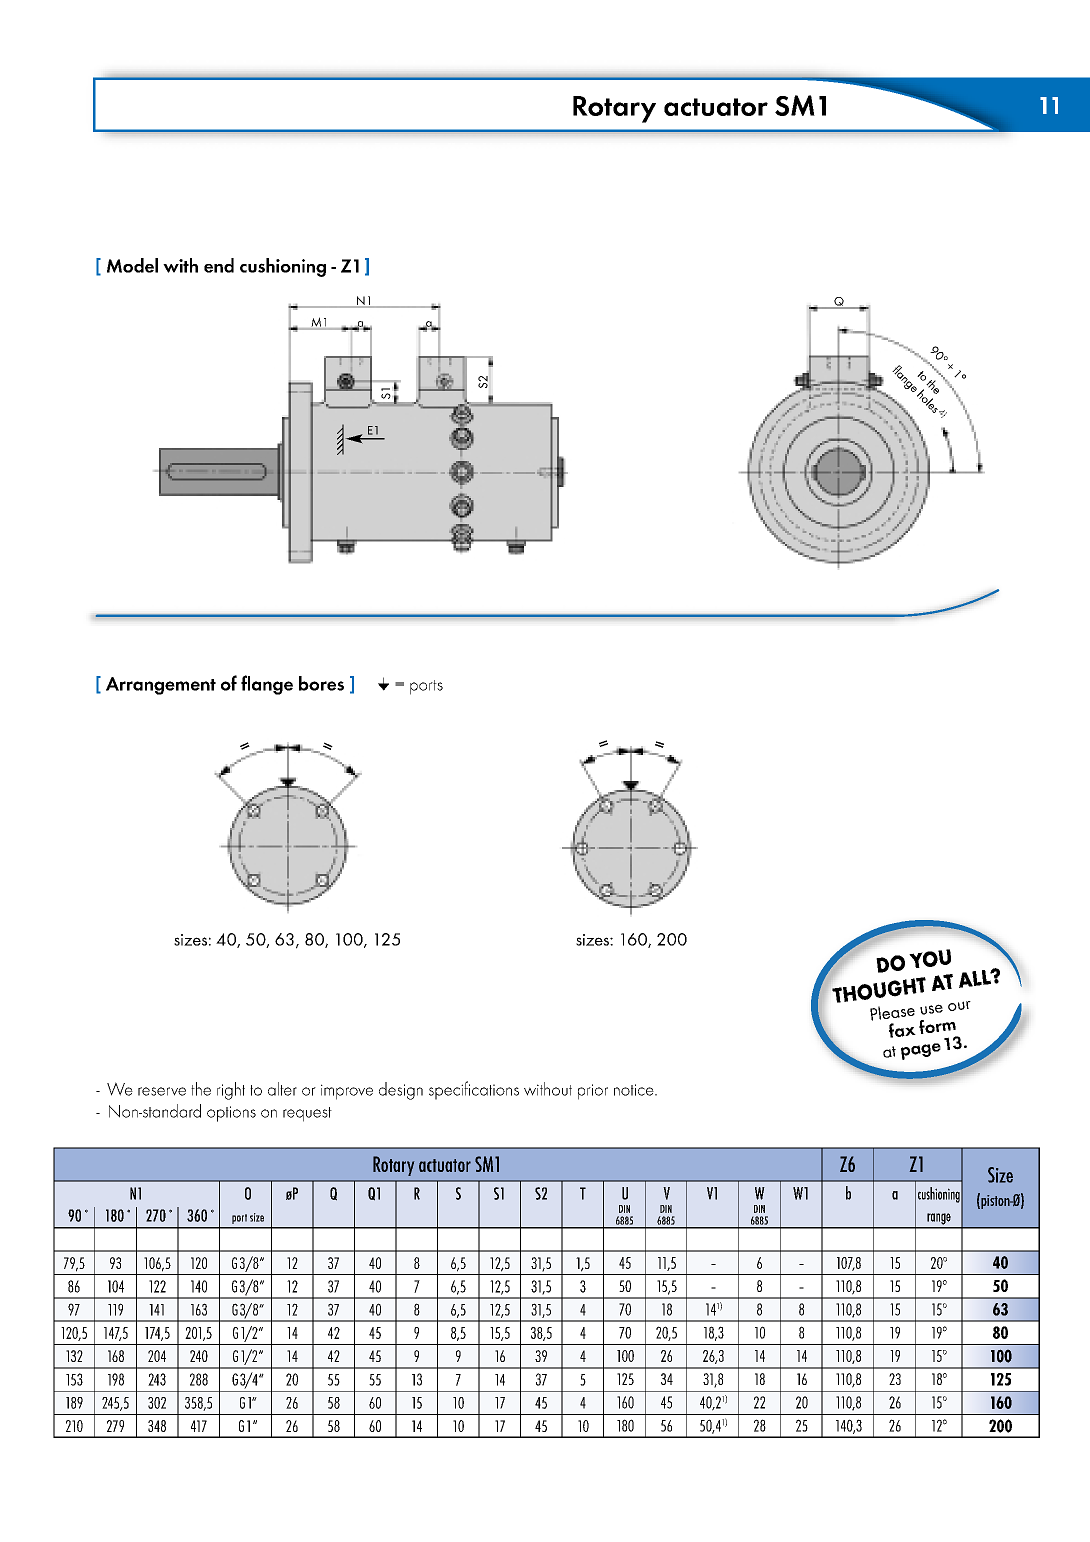  Describe the element at coordinates (307, 1114) in the page. I see `request` at that location.
